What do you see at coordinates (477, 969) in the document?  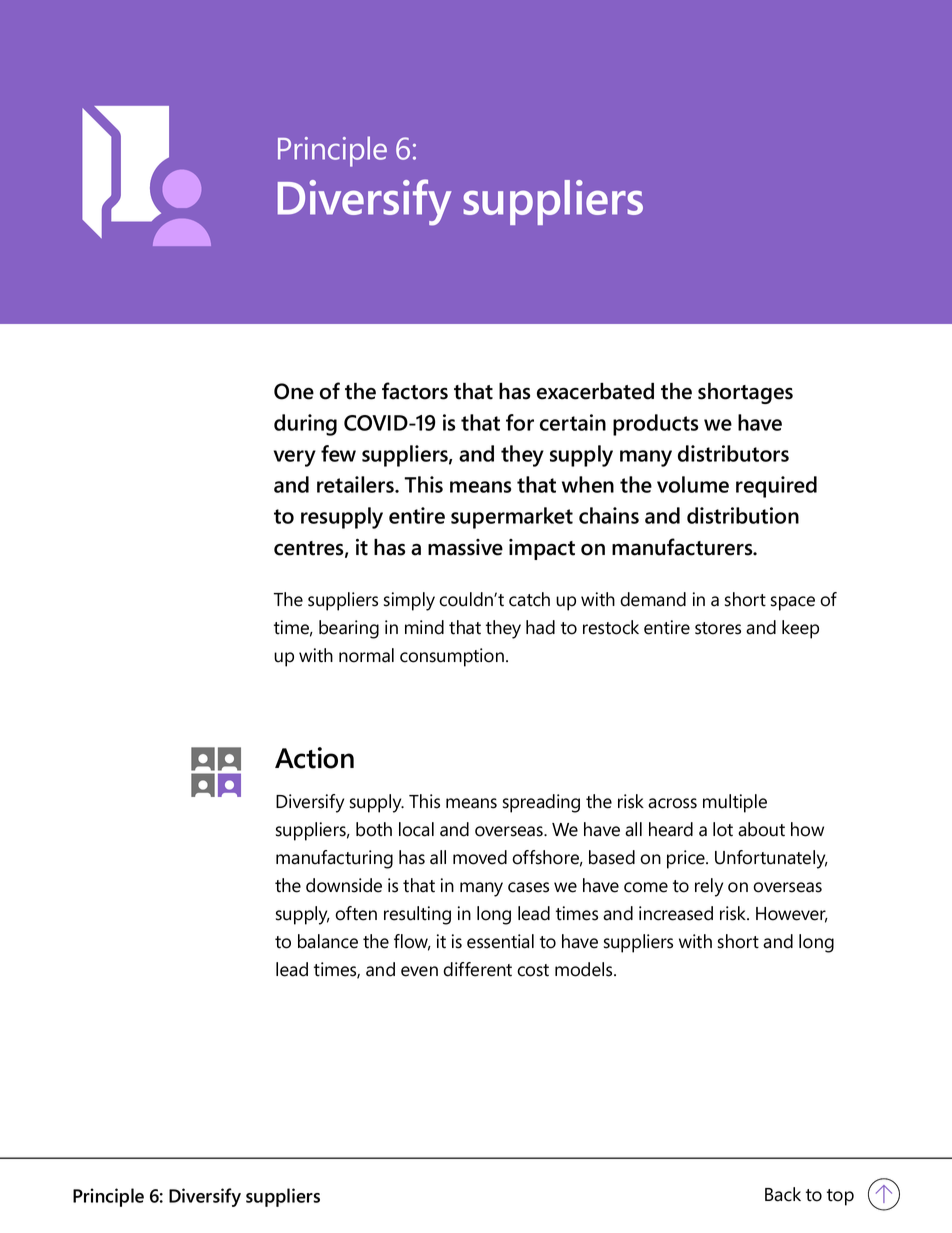 I see `different` at bounding box center [477, 969].
